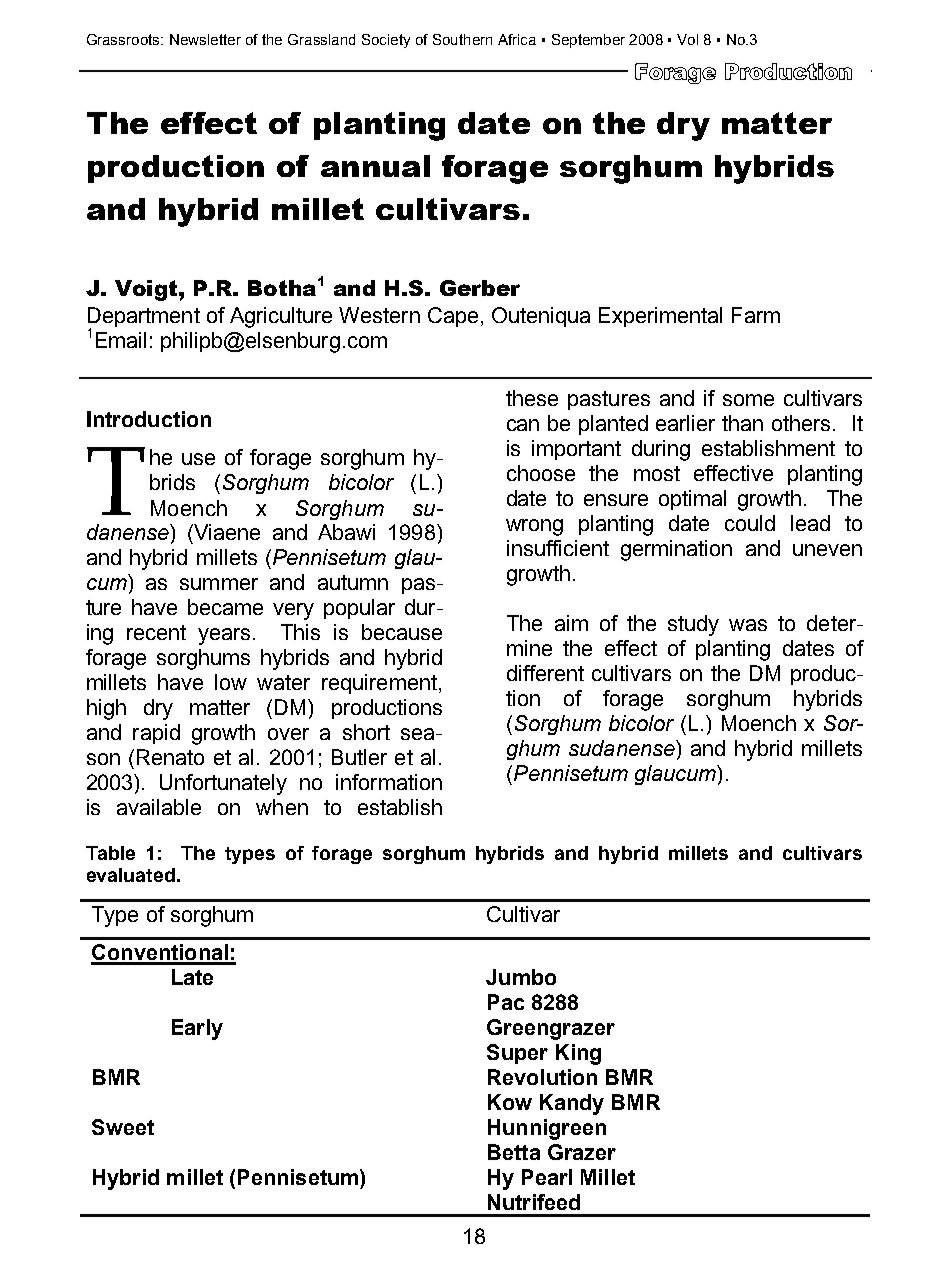 Image resolution: width=949 pixels, height=1288 pixels. I want to click on because, so click(402, 632).
